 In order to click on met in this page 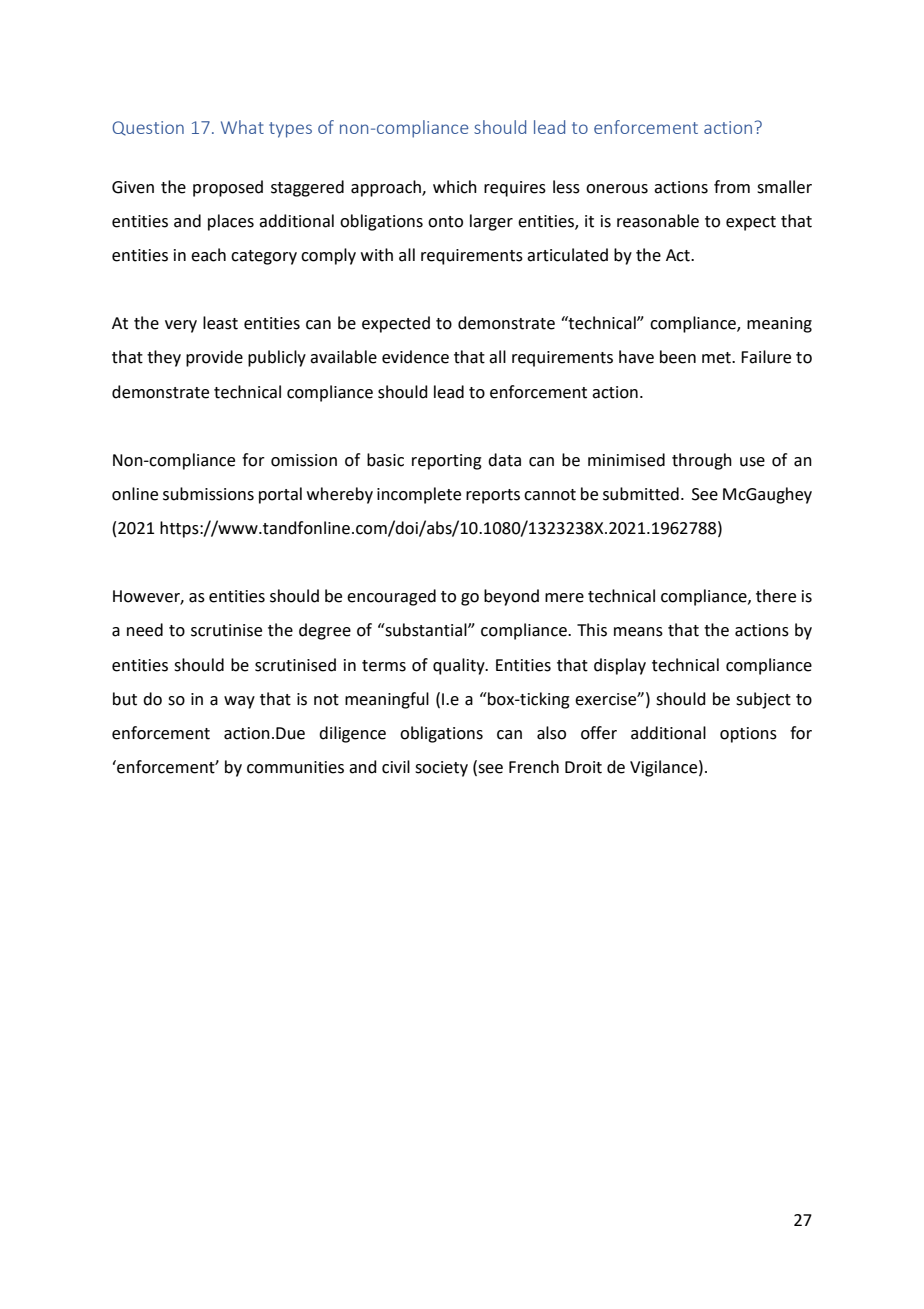, I will do `click(717, 358)`.
